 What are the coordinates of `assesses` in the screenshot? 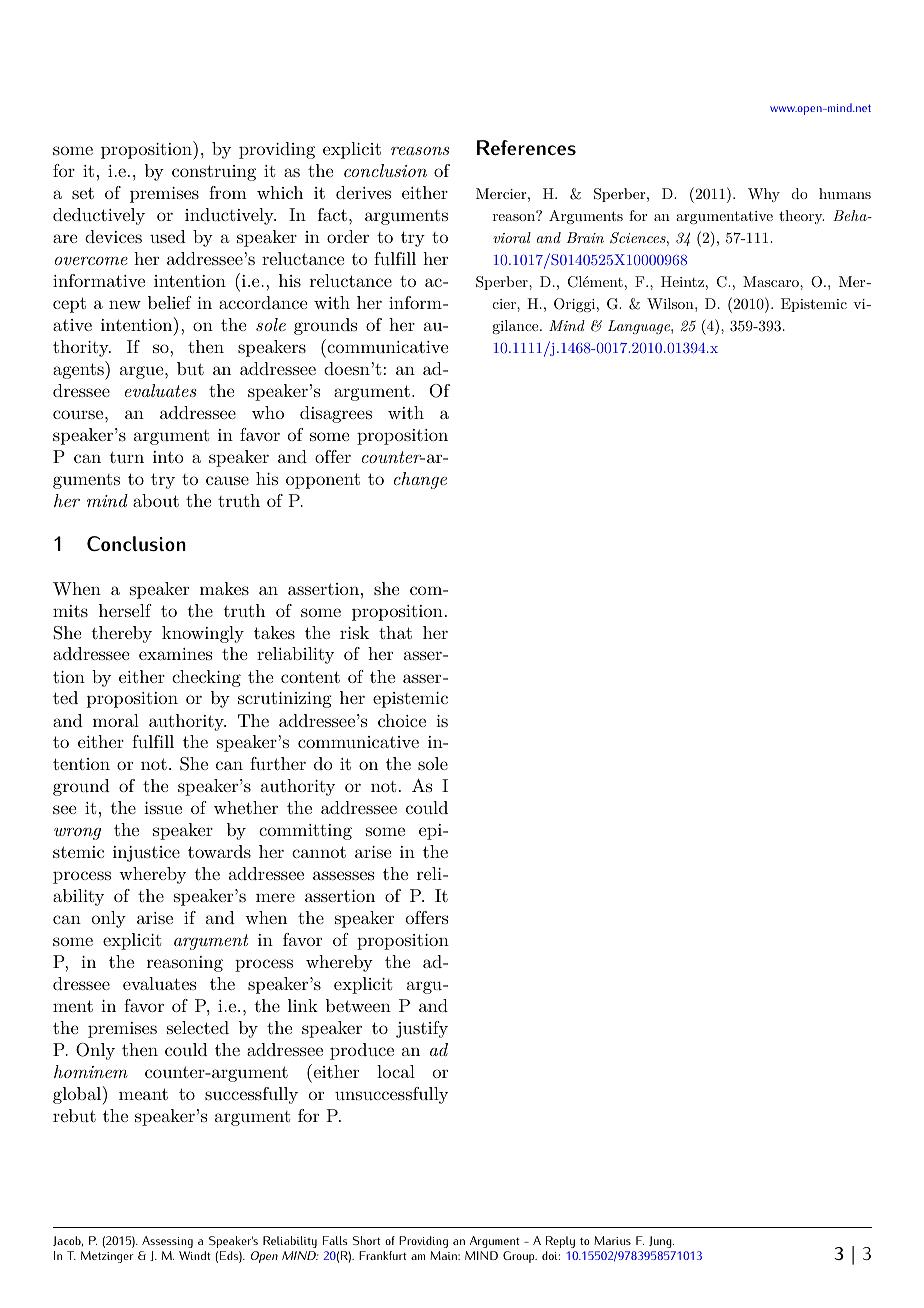 It's located at (343, 875).
